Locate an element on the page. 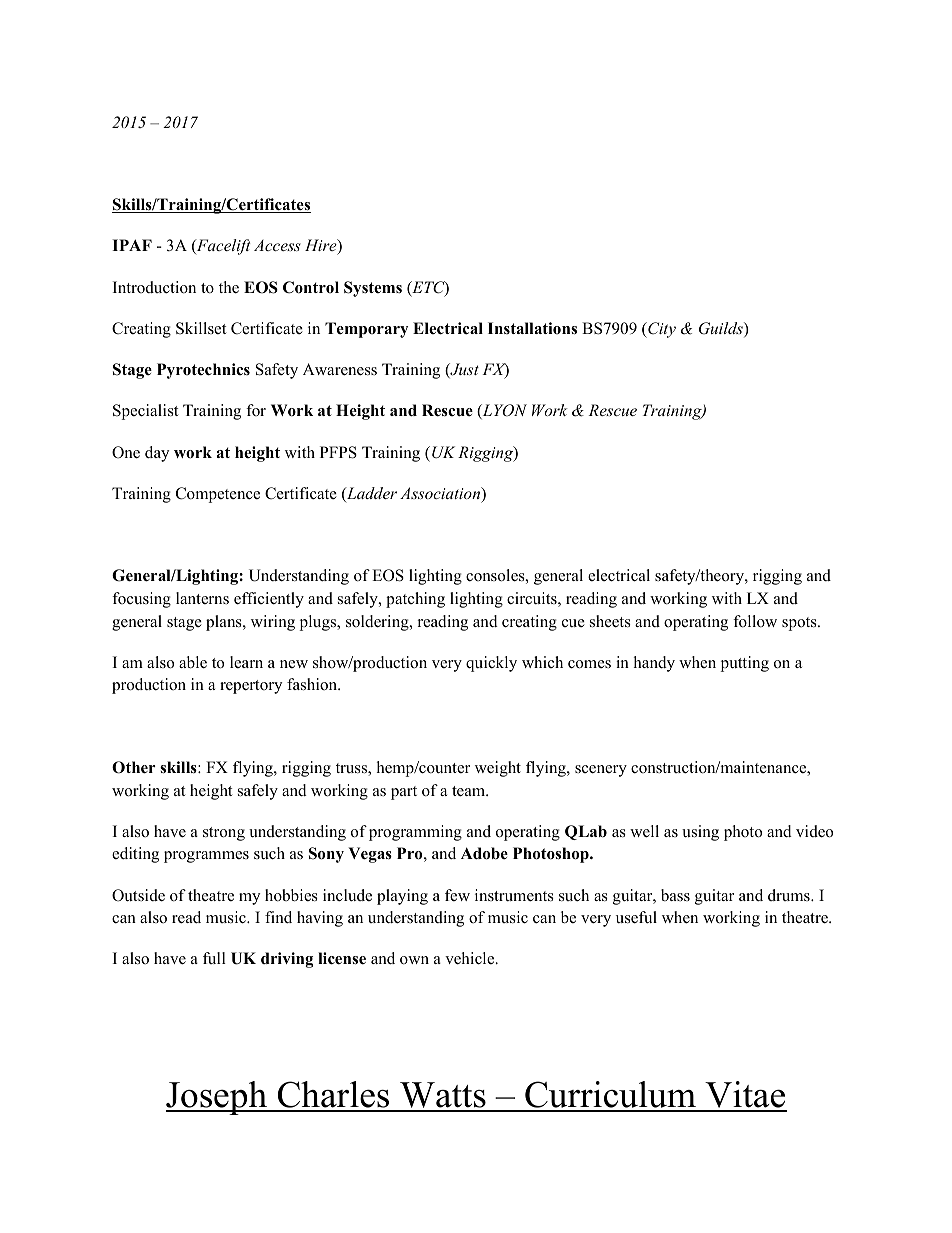  Joseph is located at coordinates (217, 1098).
